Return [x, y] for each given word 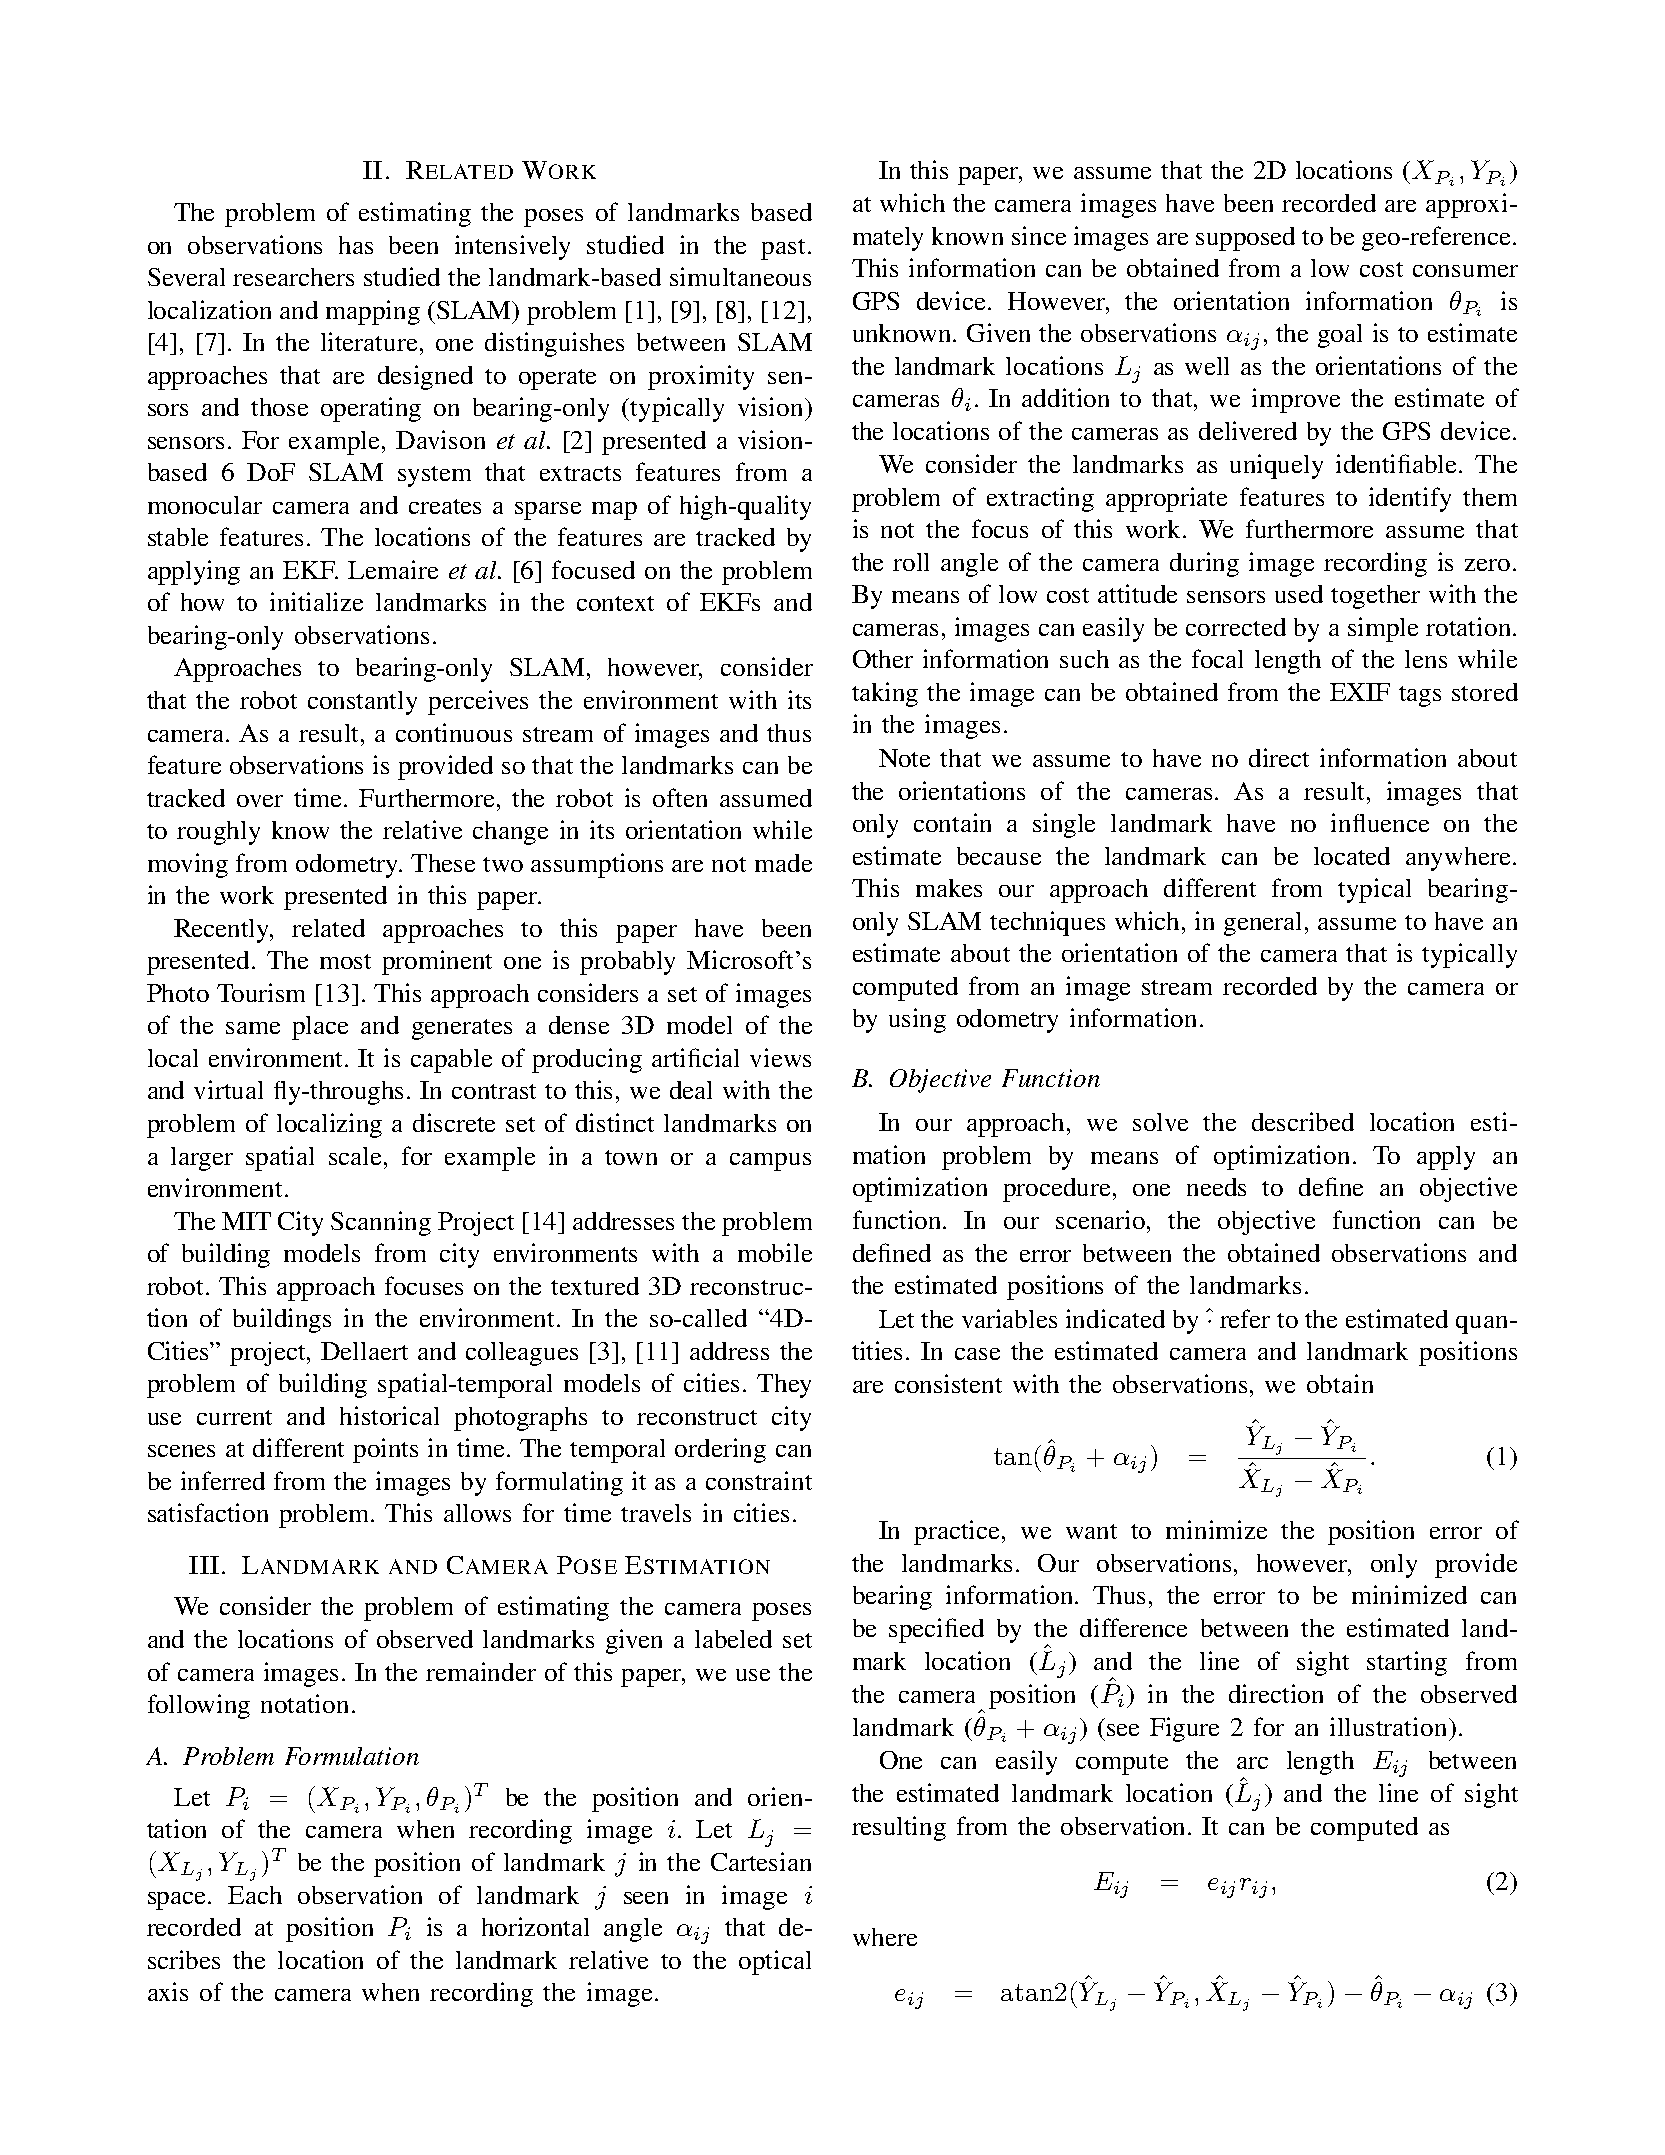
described [1303, 1121]
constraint [759, 1480]
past [785, 249]
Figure [1184, 1729]
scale [357, 1156]
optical [775, 1962]
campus [770, 1162]
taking [885, 694]
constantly [362, 703]
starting [1407, 1663]
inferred [223, 1480]
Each [255, 1895]
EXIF [1360, 692]
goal [1340, 336]
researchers [293, 277]
